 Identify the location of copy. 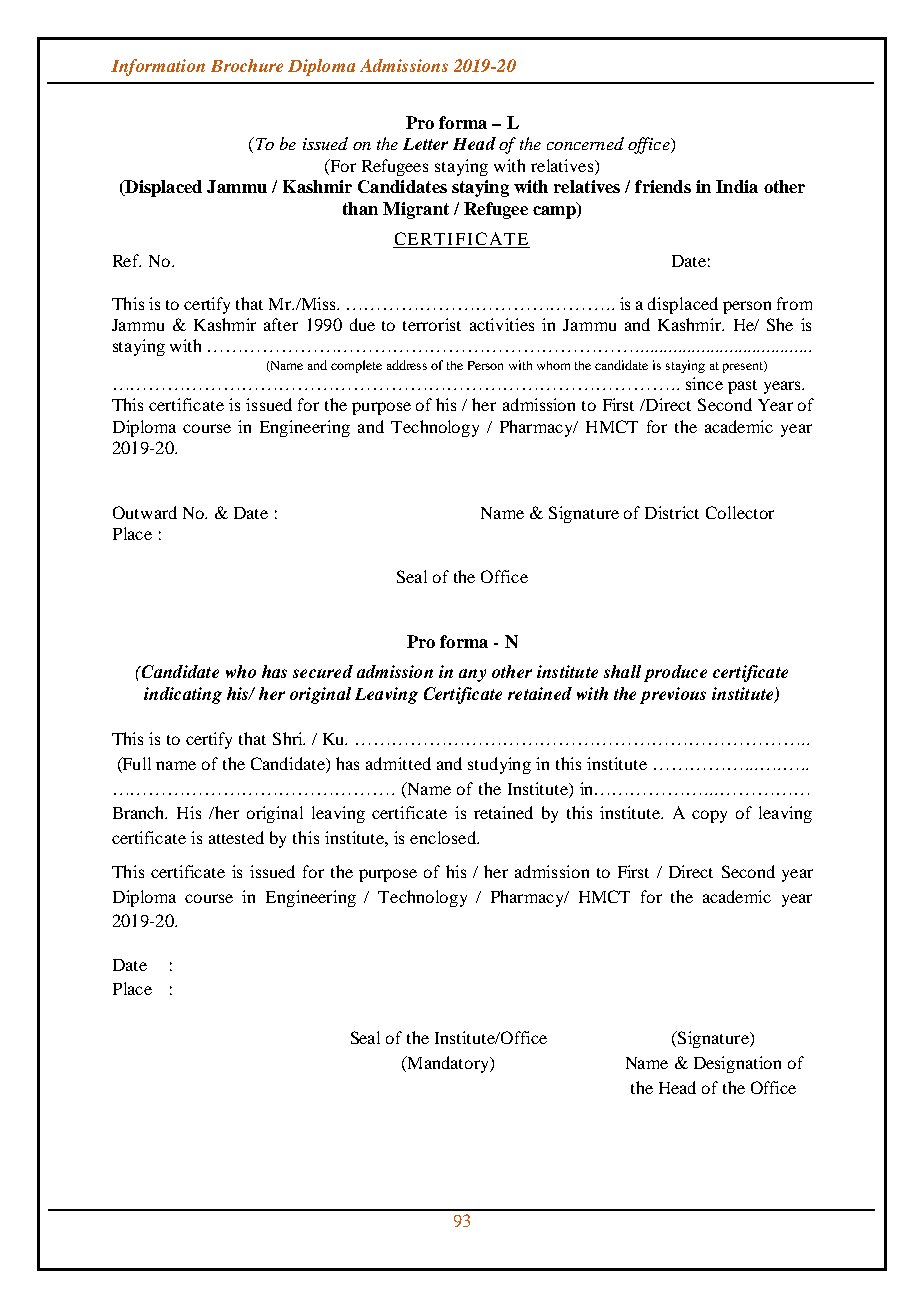
(709, 816).
